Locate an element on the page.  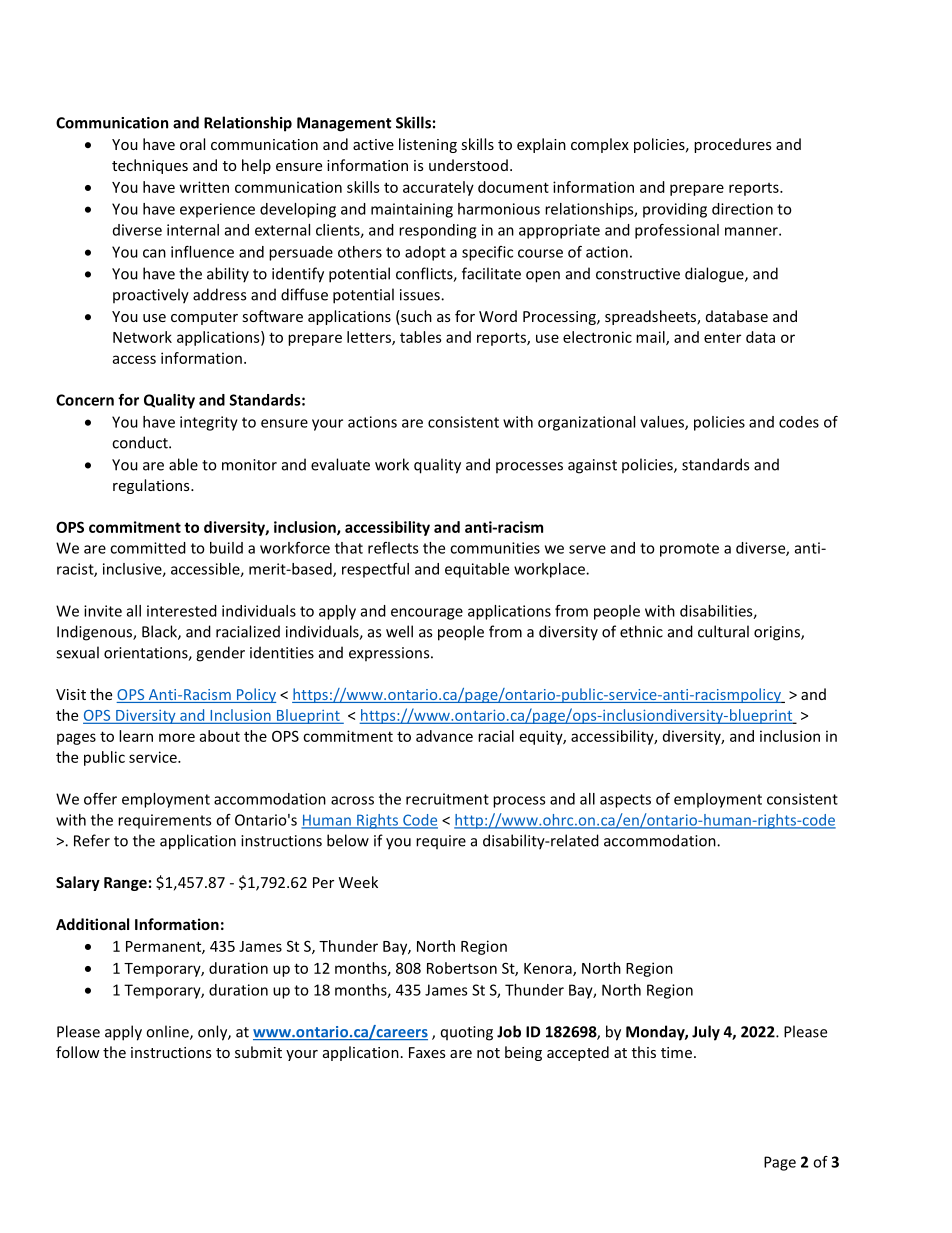
listening is located at coordinates (428, 145).
